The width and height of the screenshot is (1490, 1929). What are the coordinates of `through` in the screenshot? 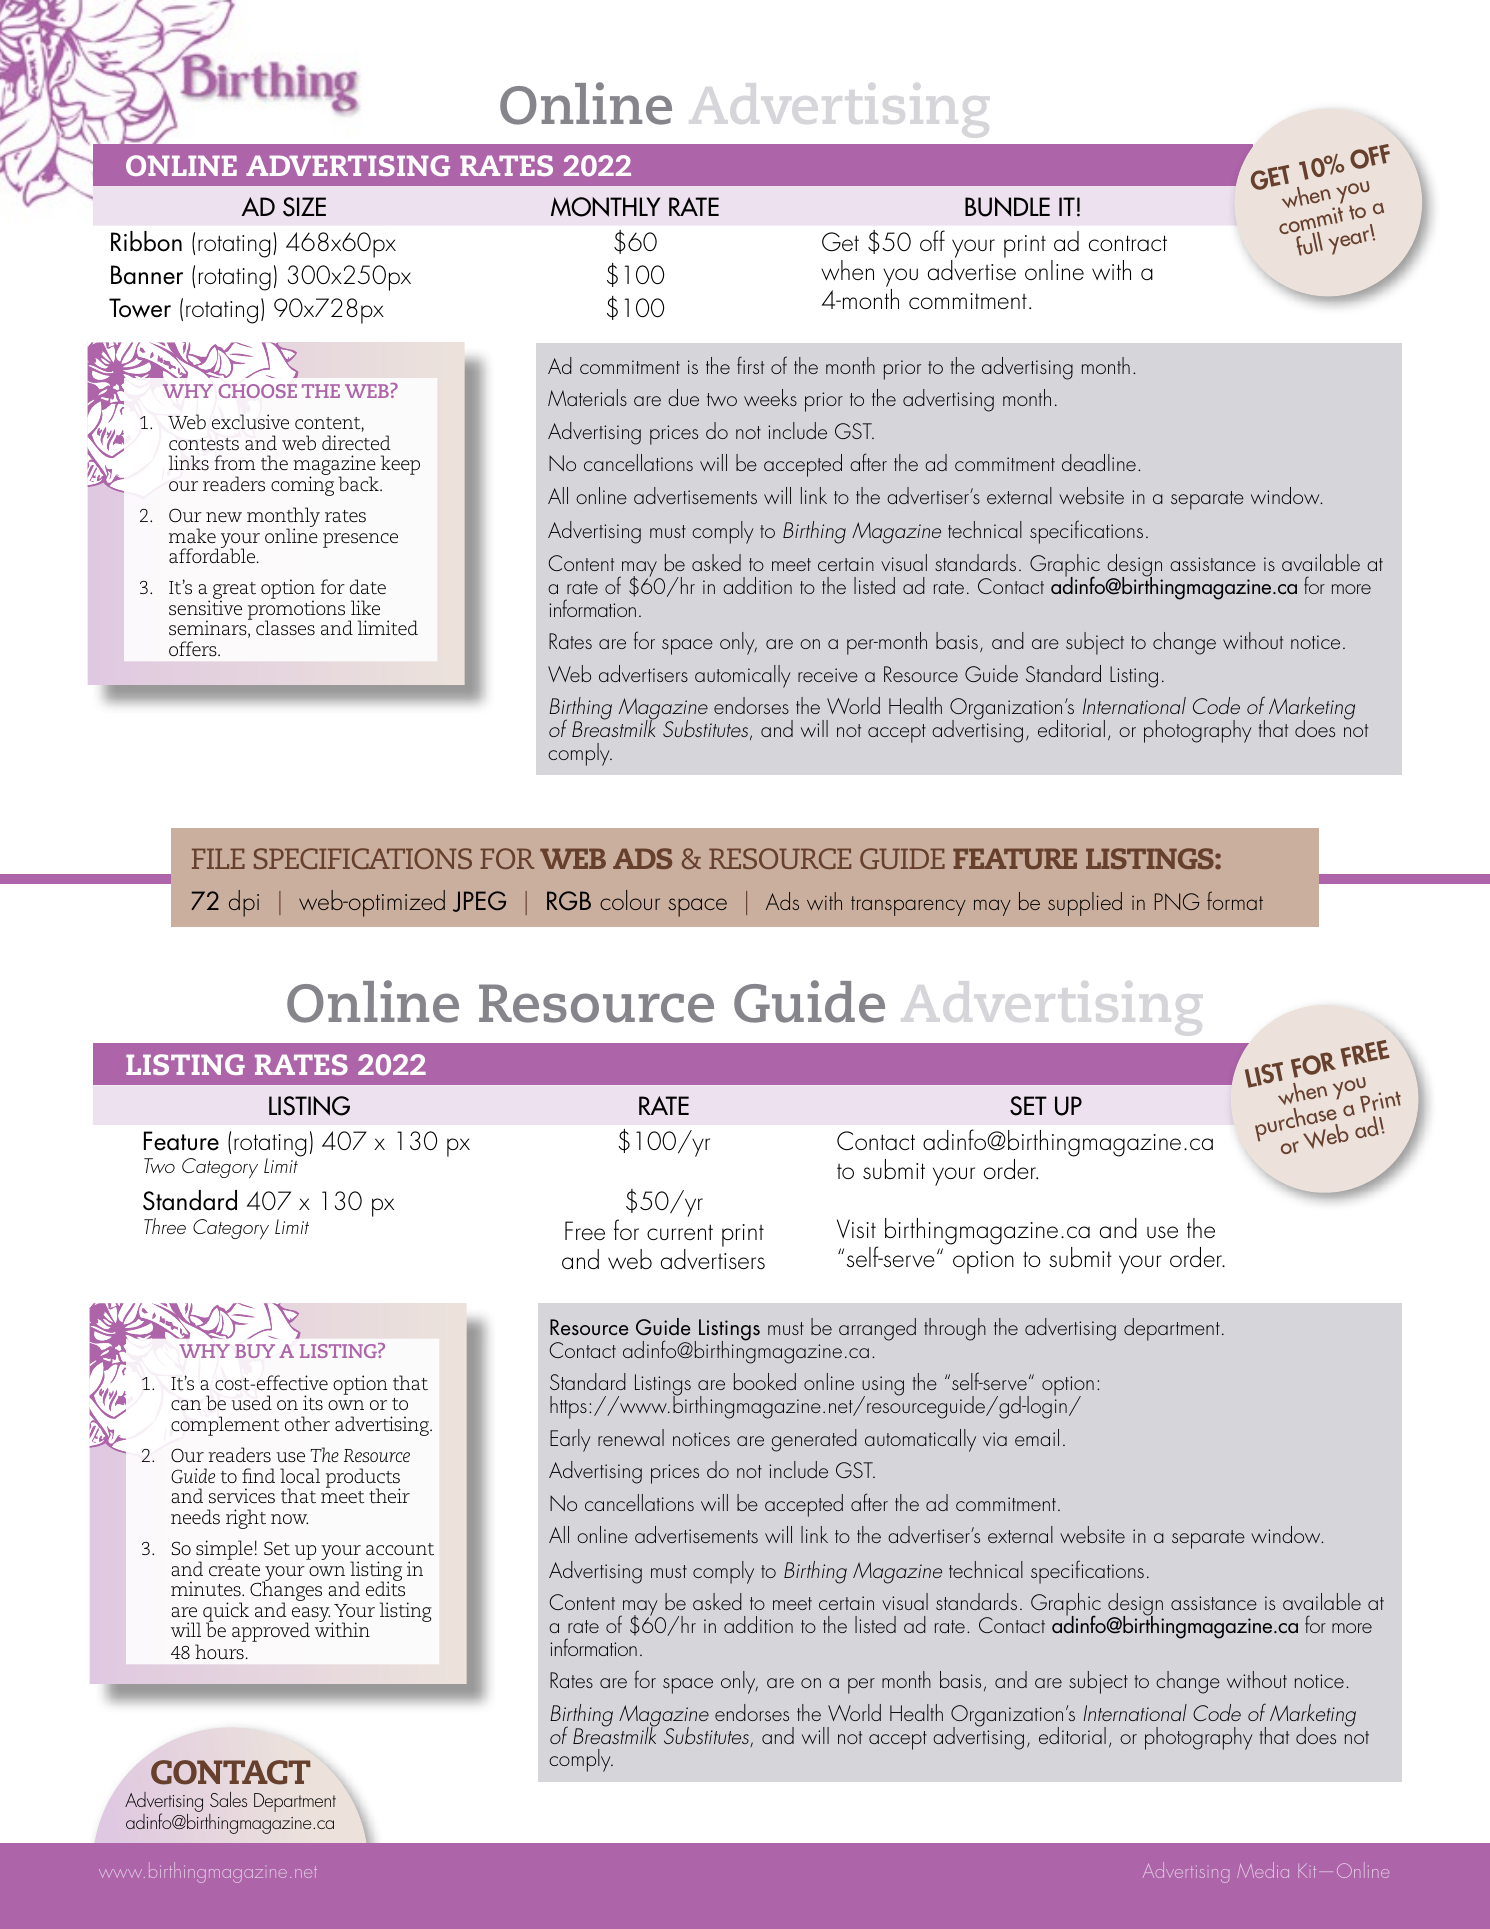 It's located at (955, 1329).
